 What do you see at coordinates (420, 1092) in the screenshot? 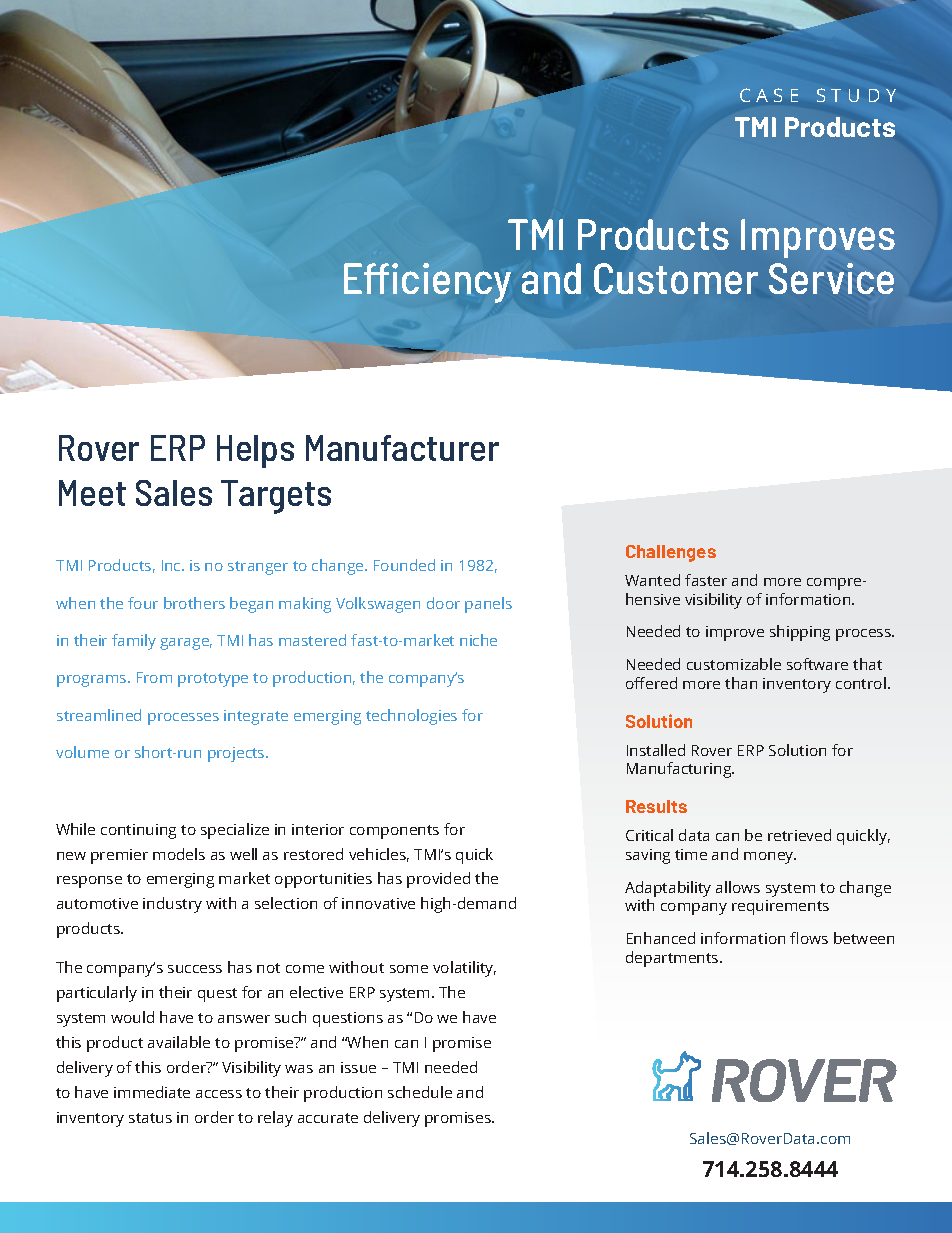
I see `schedule` at bounding box center [420, 1092].
